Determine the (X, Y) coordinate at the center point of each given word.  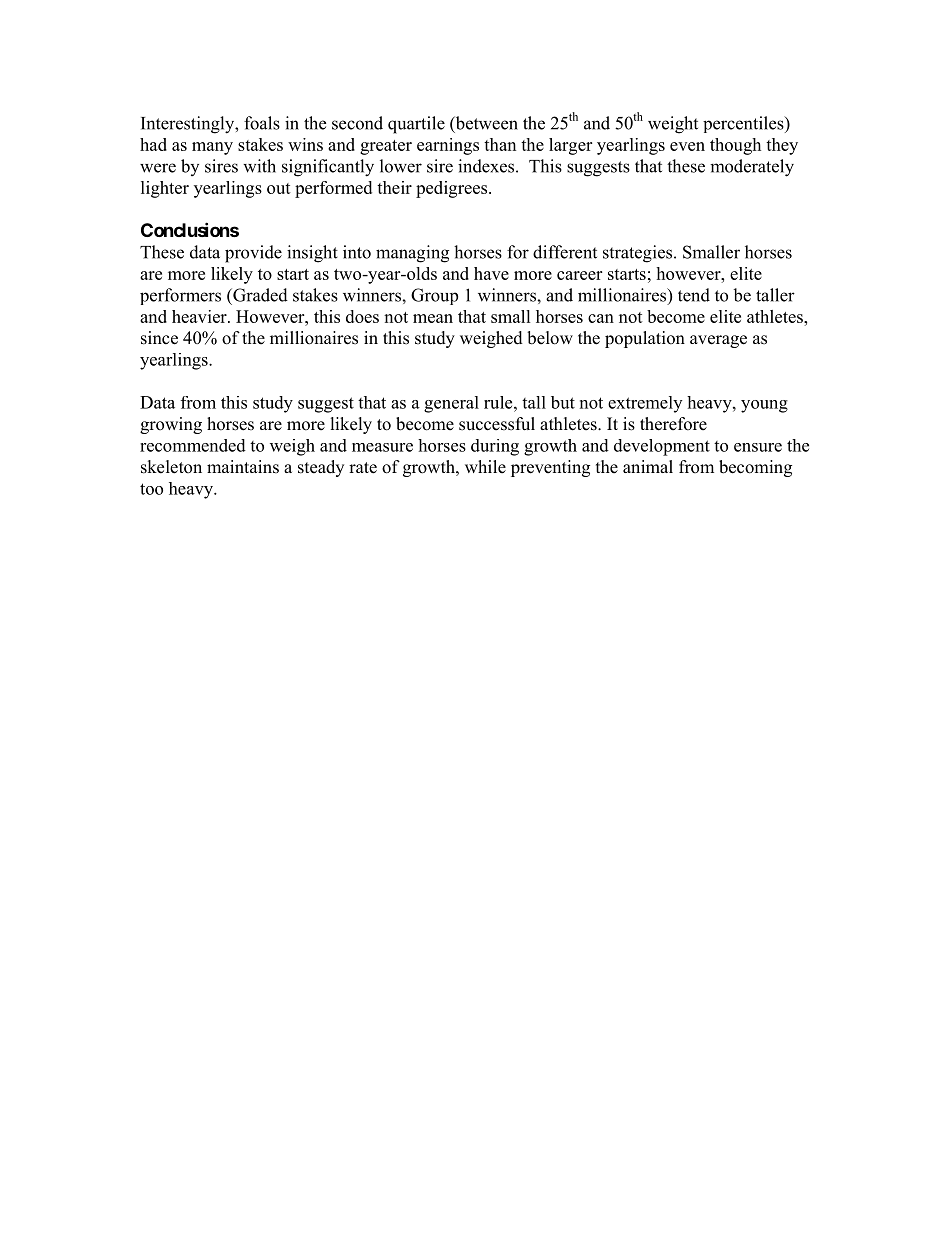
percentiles (744, 124)
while (485, 467)
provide (253, 254)
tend (694, 295)
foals (262, 123)
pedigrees (453, 189)
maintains (243, 467)
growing (171, 425)
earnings (448, 146)
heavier (200, 316)
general (451, 404)
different (565, 252)
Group (434, 296)
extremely (645, 404)
